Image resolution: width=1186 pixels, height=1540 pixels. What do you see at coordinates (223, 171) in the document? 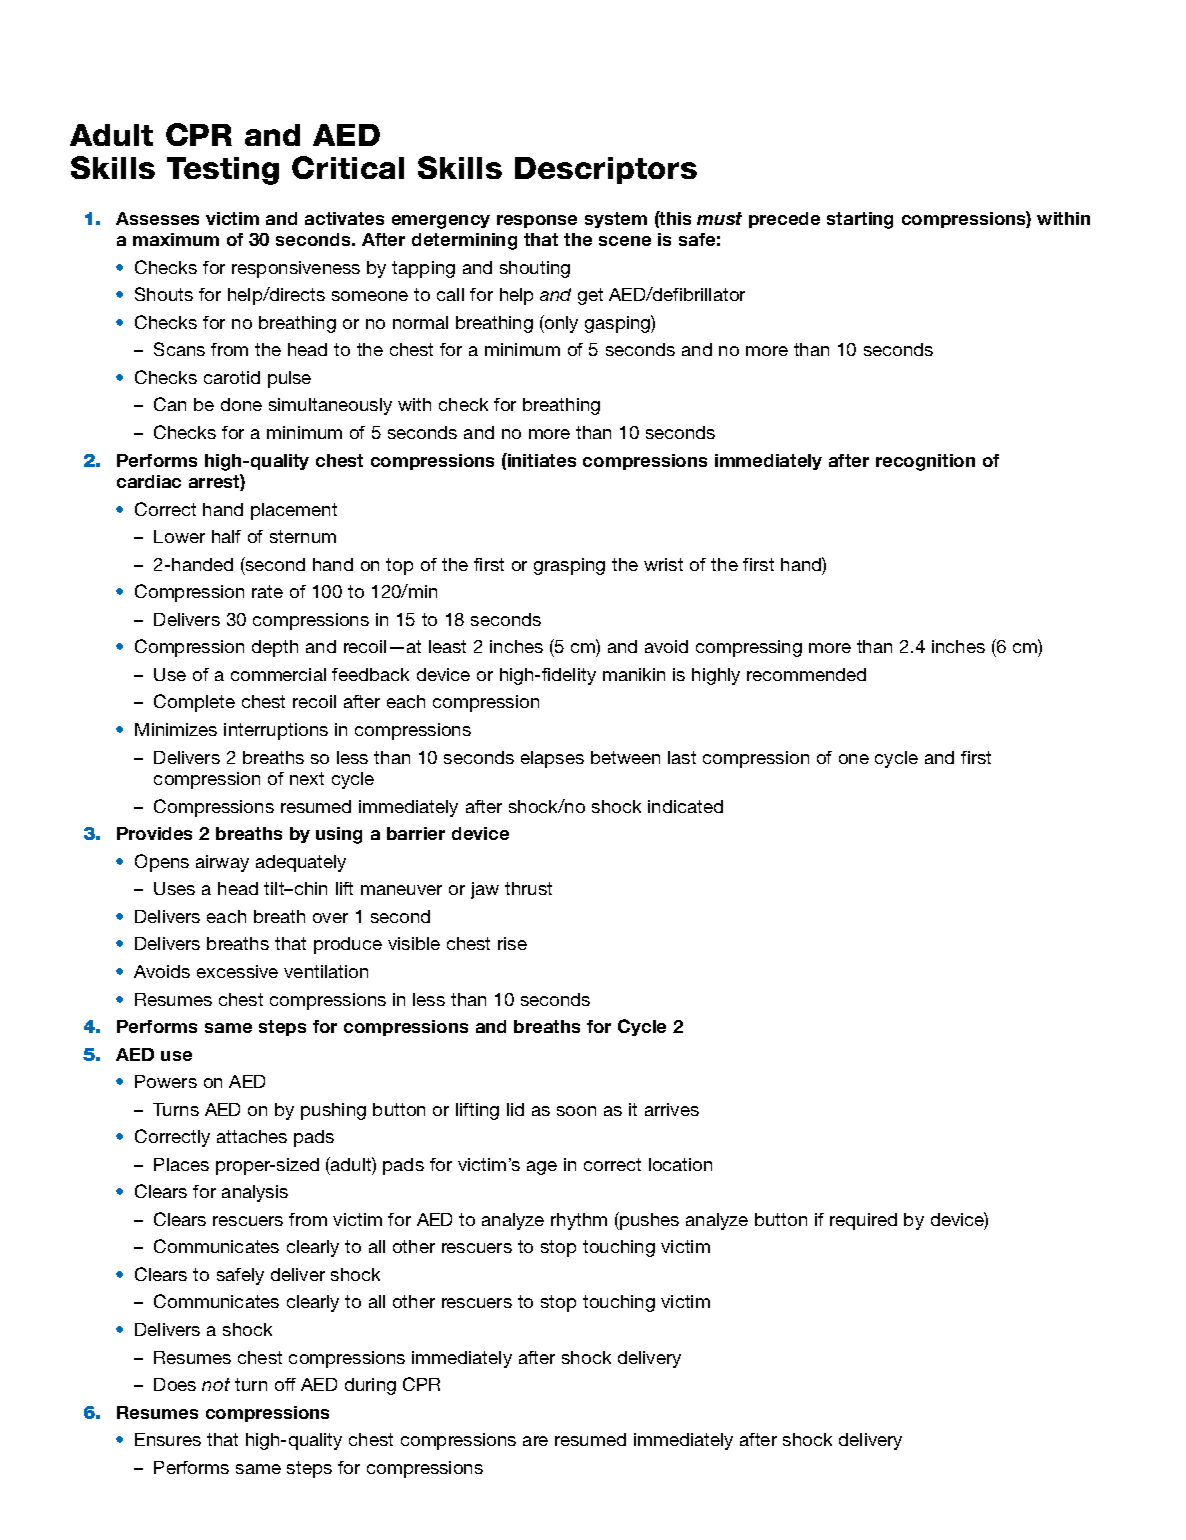
I see `Testing` at bounding box center [223, 171].
